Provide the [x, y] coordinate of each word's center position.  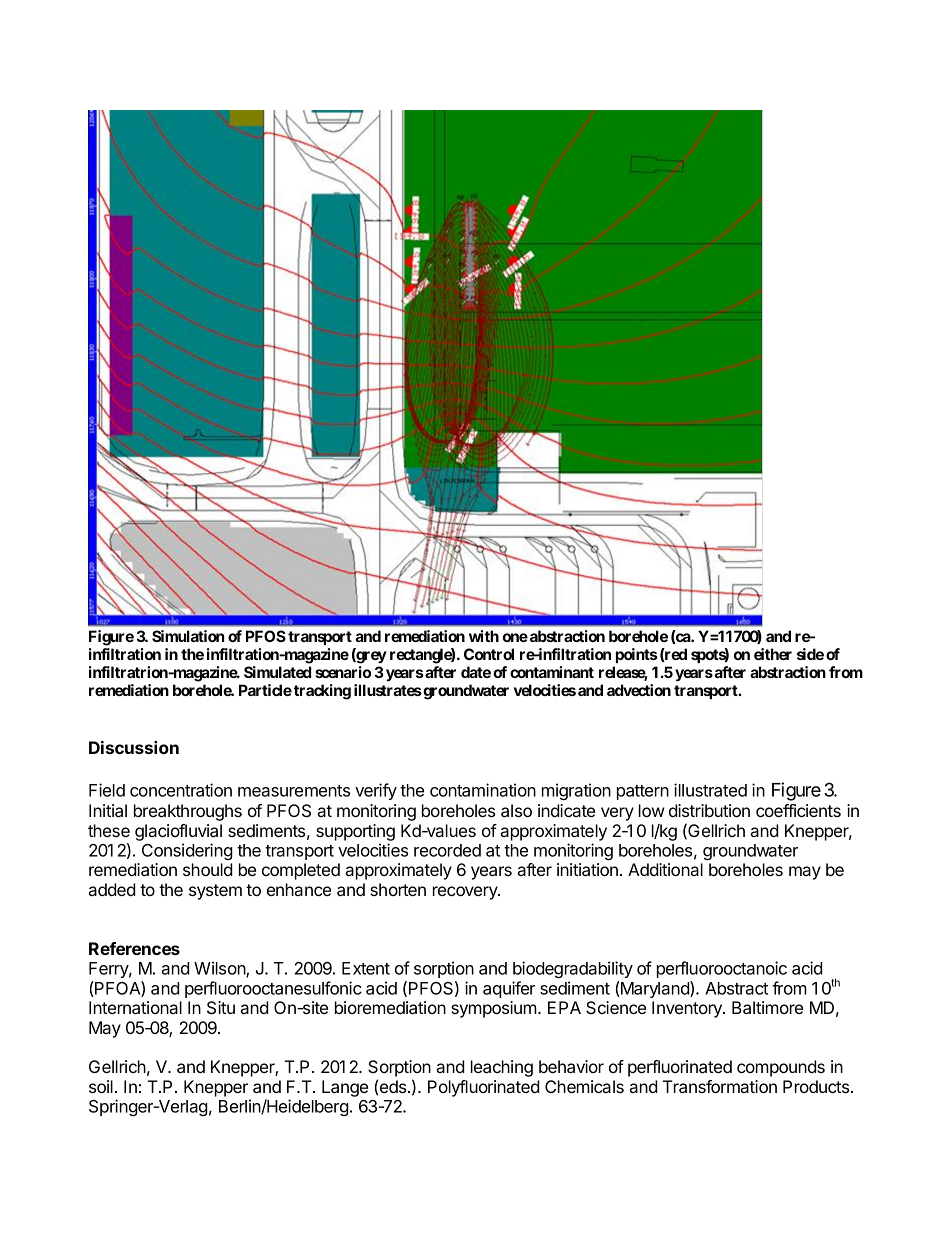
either [773, 654]
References [134, 948]
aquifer [509, 989]
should [208, 869]
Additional [665, 869]
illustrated [710, 790]
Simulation [188, 636]
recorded [447, 850]
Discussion [134, 747]
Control [489, 654]
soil [101, 1086]
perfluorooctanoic [722, 969]
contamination [483, 790]
